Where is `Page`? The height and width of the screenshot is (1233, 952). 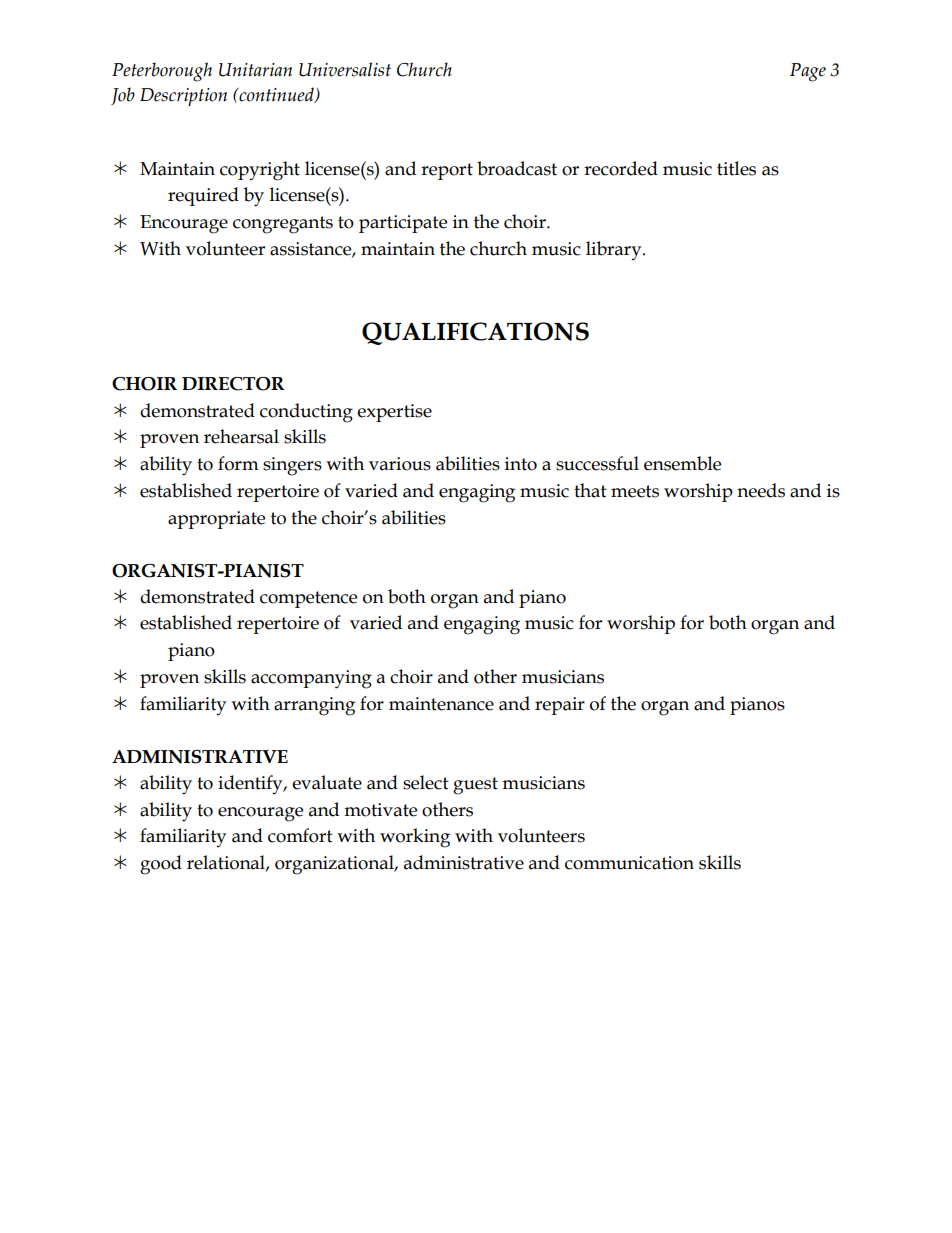
Page is located at coordinates (808, 72).
